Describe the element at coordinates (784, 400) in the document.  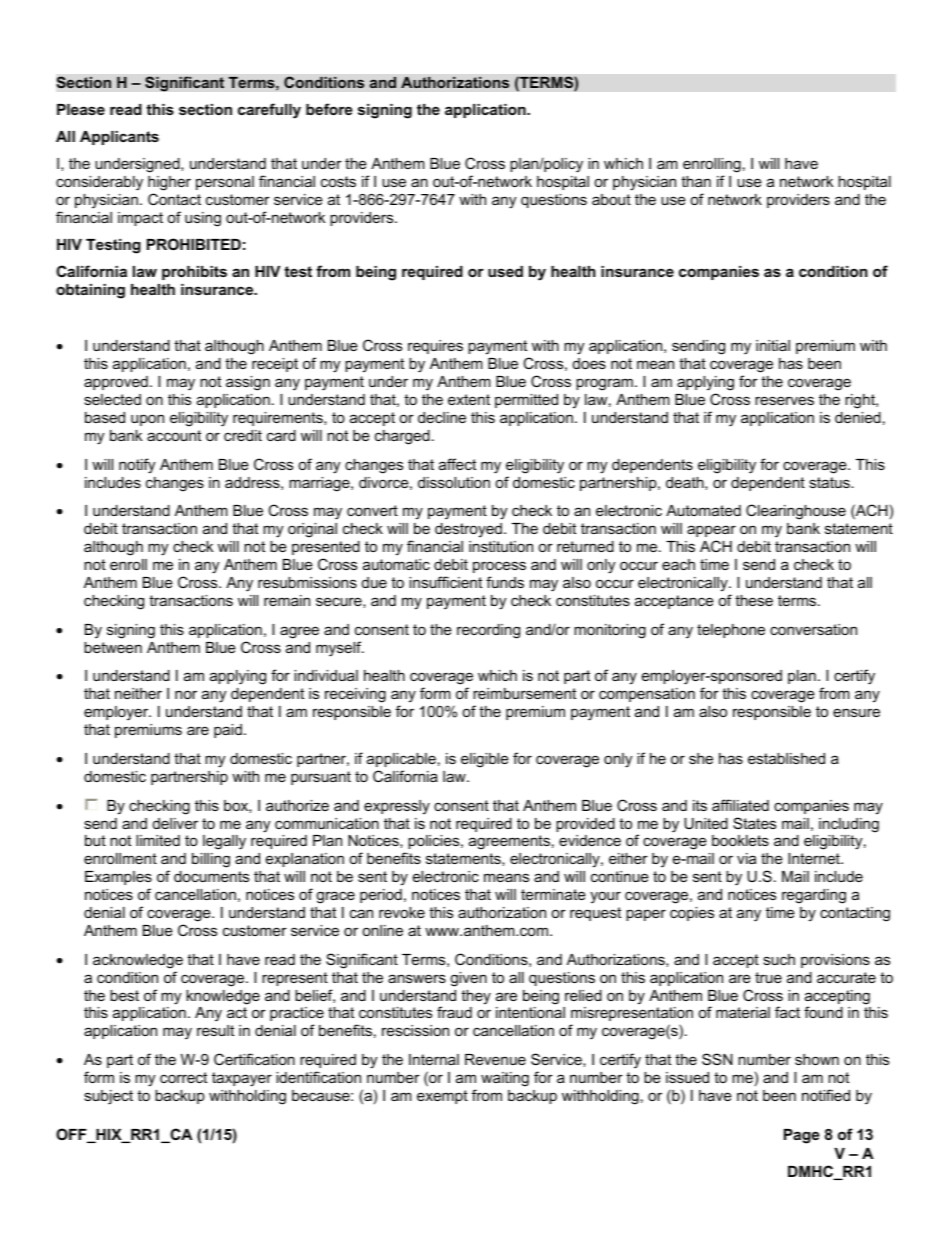
I see `reserves` at that location.
